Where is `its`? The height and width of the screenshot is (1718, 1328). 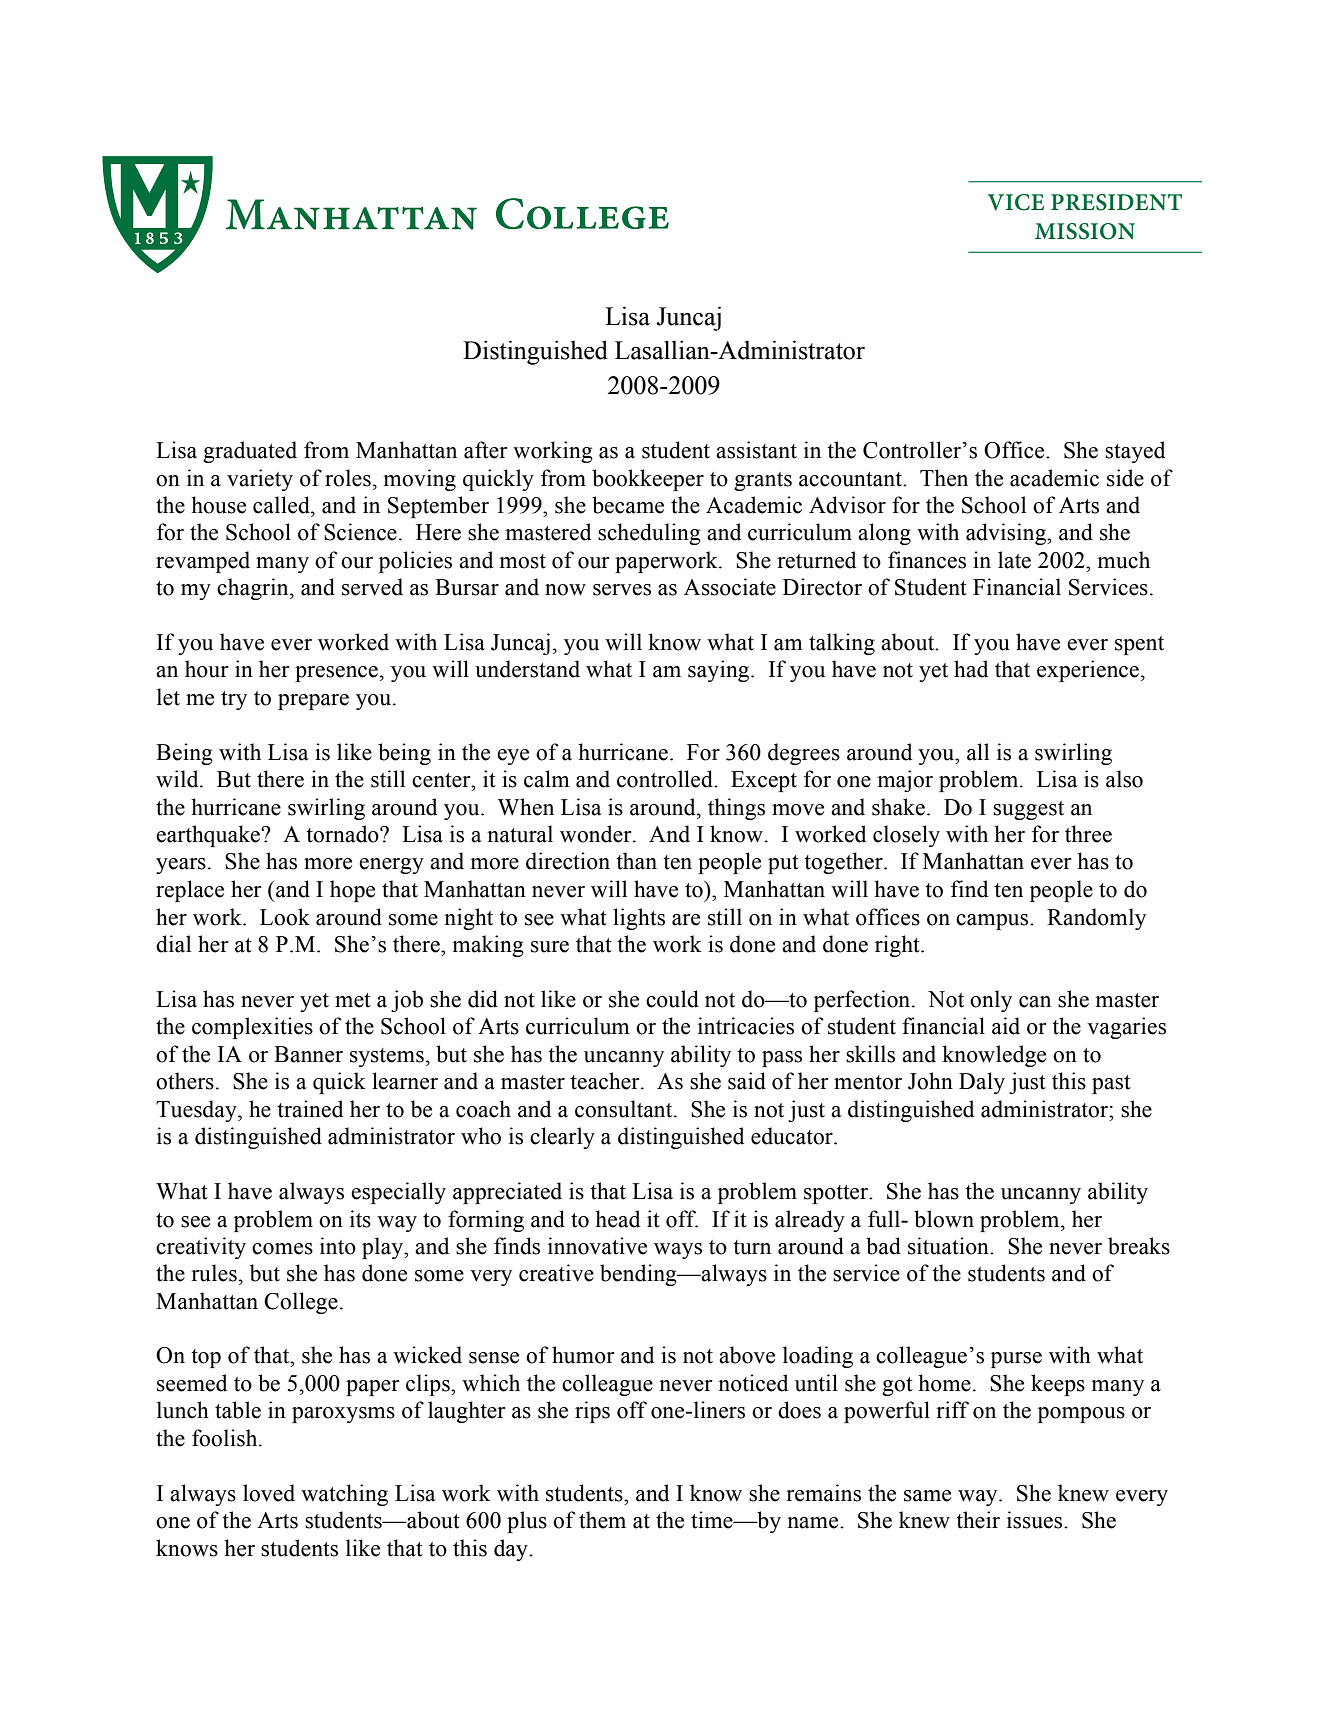 its is located at coordinates (360, 1219).
